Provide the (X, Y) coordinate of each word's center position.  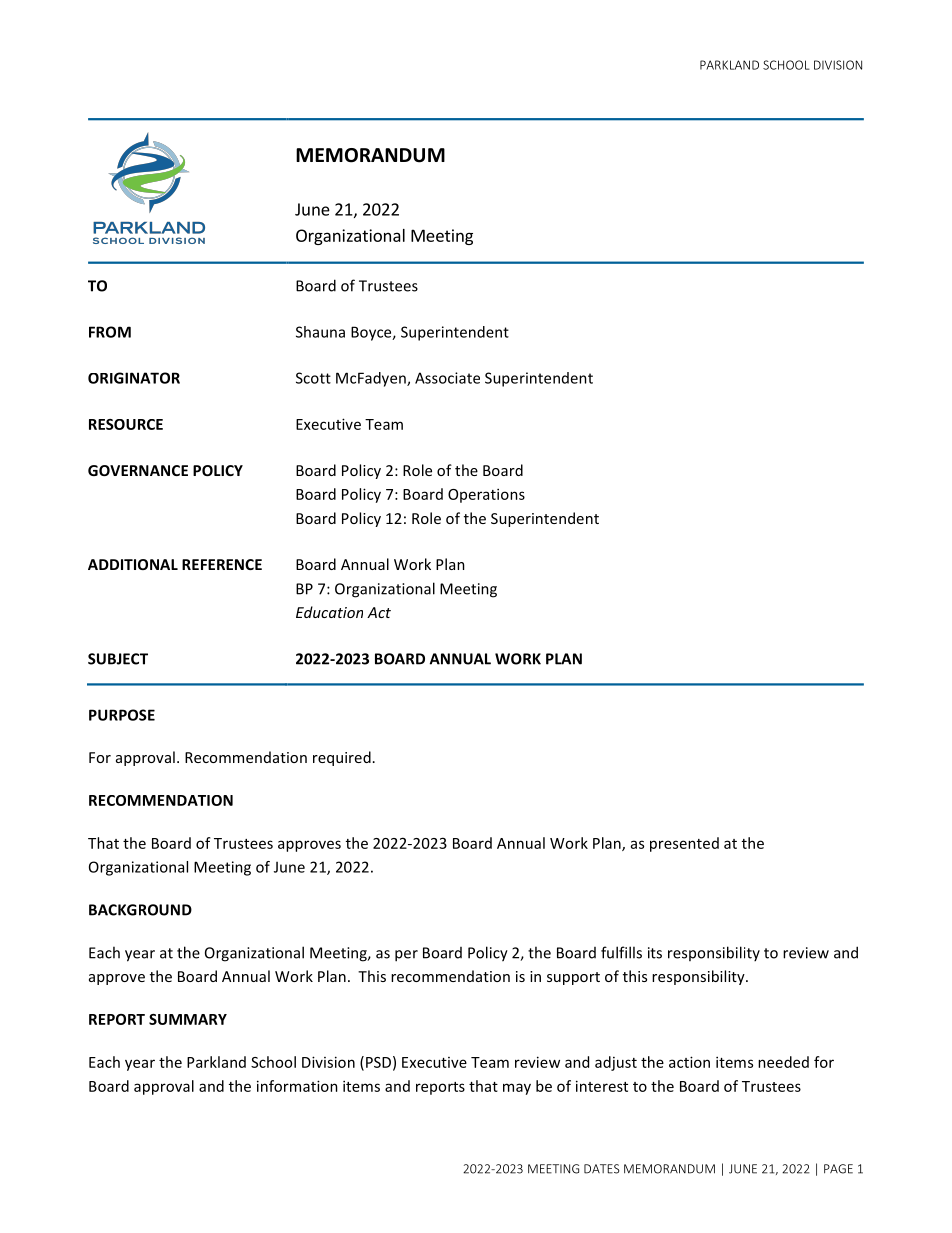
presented (684, 844)
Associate (447, 378)
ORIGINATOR (134, 378)
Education (329, 612)
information (297, 1086)
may (517, 1089)
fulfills (621, 952)
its (655, 953)
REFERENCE (222, 564)
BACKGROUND (140, 910)
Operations (486, 495)
